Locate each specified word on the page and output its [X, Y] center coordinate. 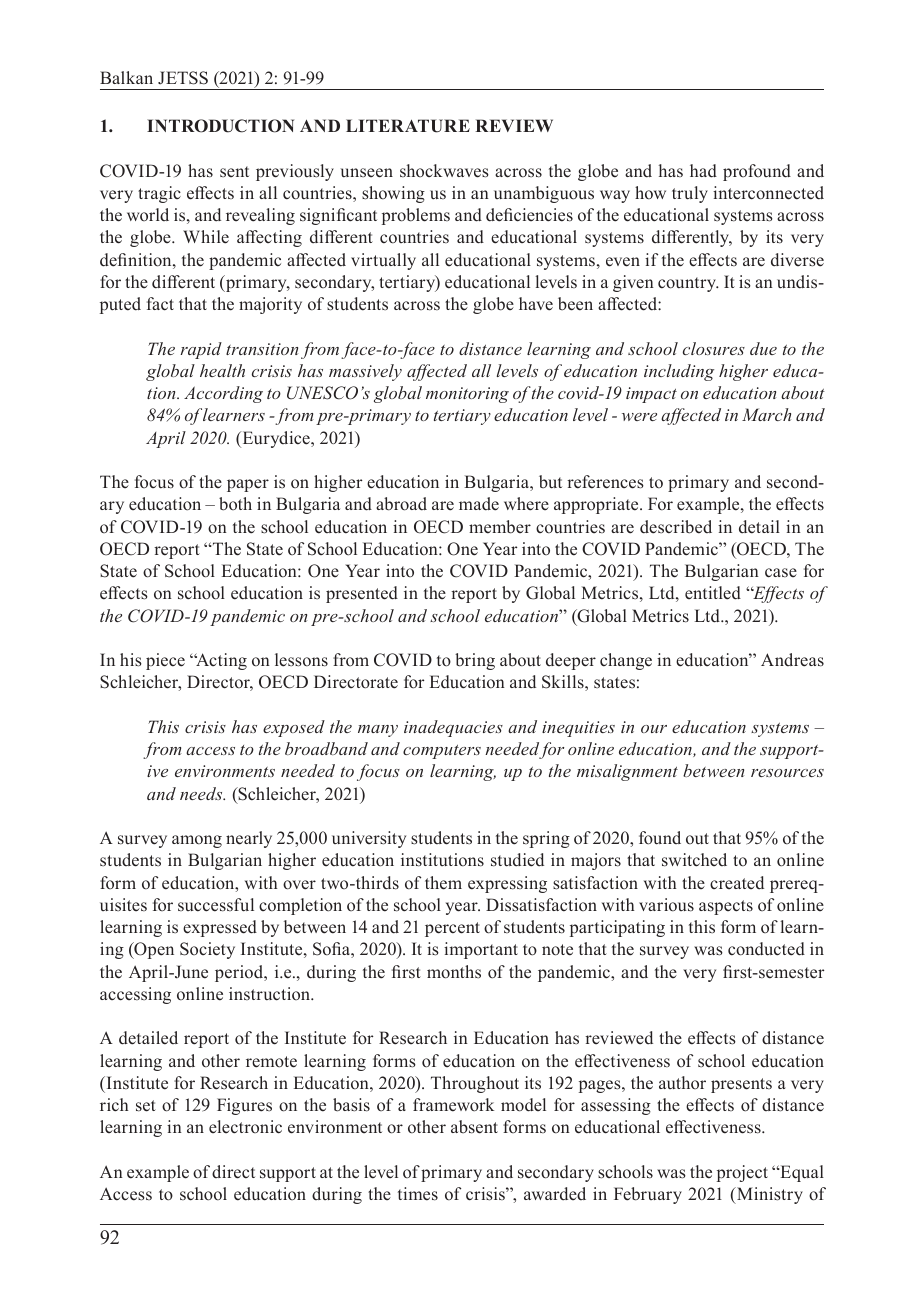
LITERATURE [408, 126]
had [703, 171]
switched [694, 860]
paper [248, 485]
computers [442, 752]
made [479, 504]
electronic [245, 1127]
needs [202, 793]
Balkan [126, 77]
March [766, 414]
